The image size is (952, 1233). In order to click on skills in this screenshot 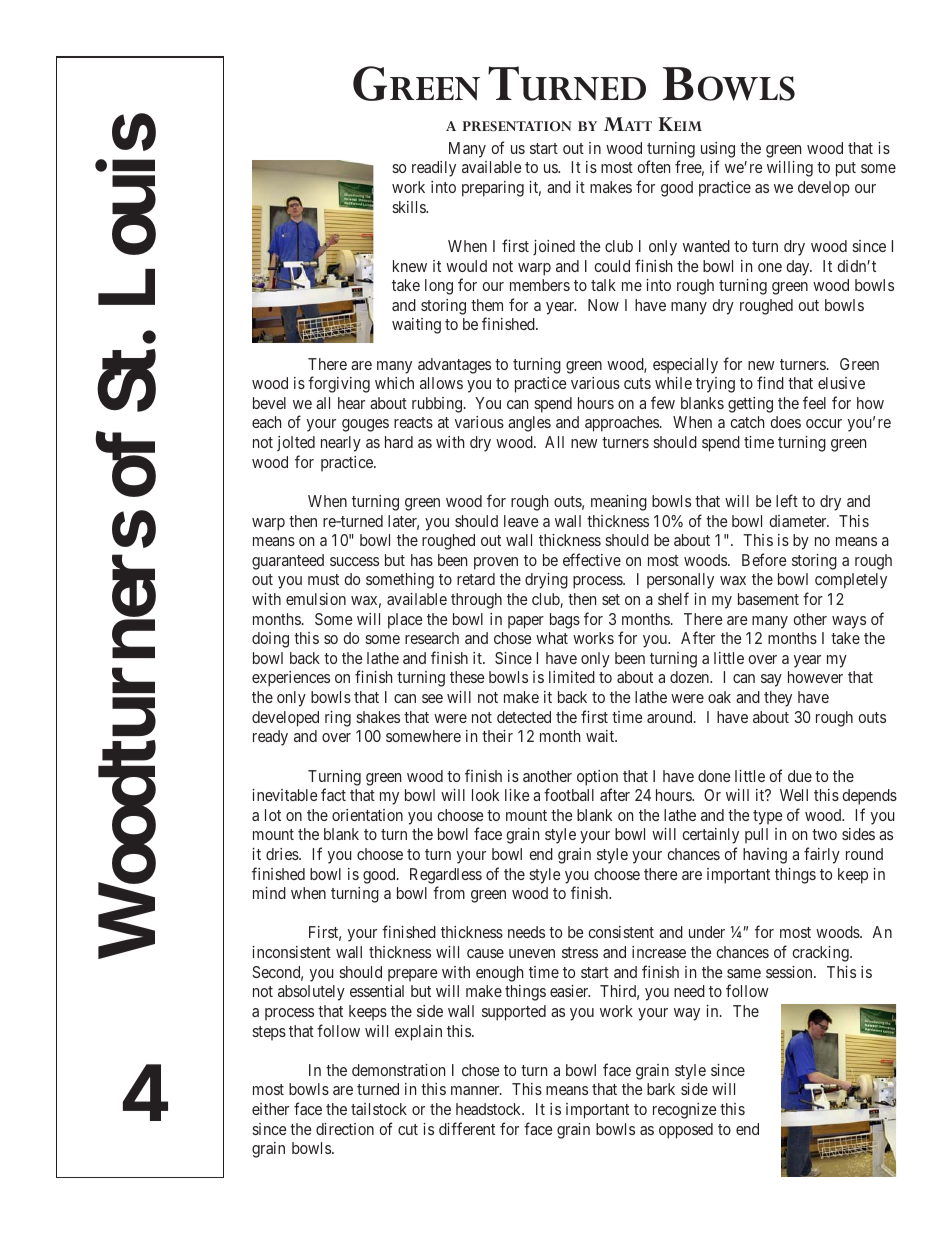, I will do `click(409, 207)`.
